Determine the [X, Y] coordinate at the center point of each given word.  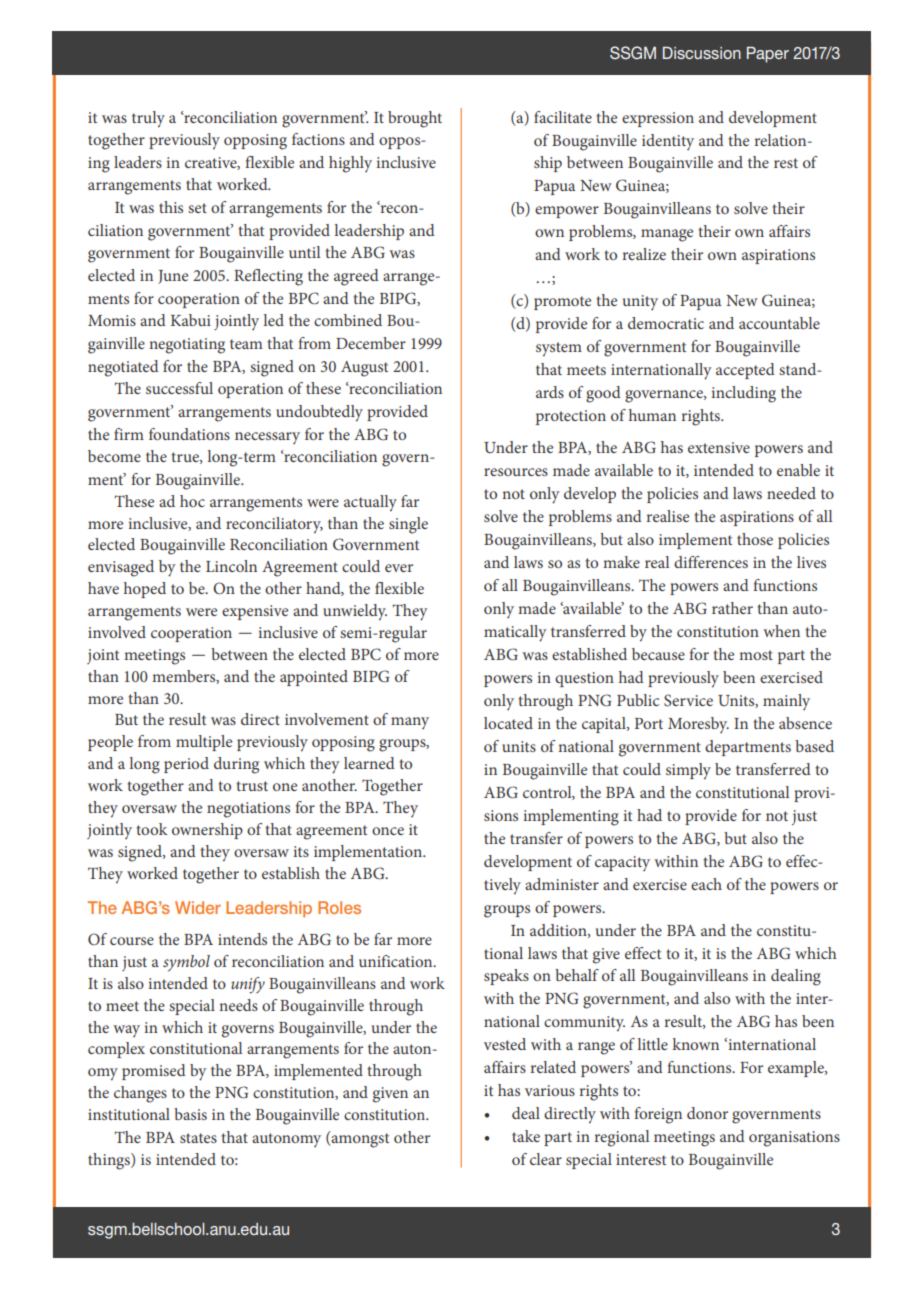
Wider [198, 907]
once [388, 831]
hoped [145, 590]
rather [732, 608]
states [198, 1138]
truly [148, 119]
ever [399, 568]
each [706, 884]
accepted [745, 371]
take [526, 1136]
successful [179, 388]
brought [415, 119]
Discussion [702, 53]
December [371, 343]
